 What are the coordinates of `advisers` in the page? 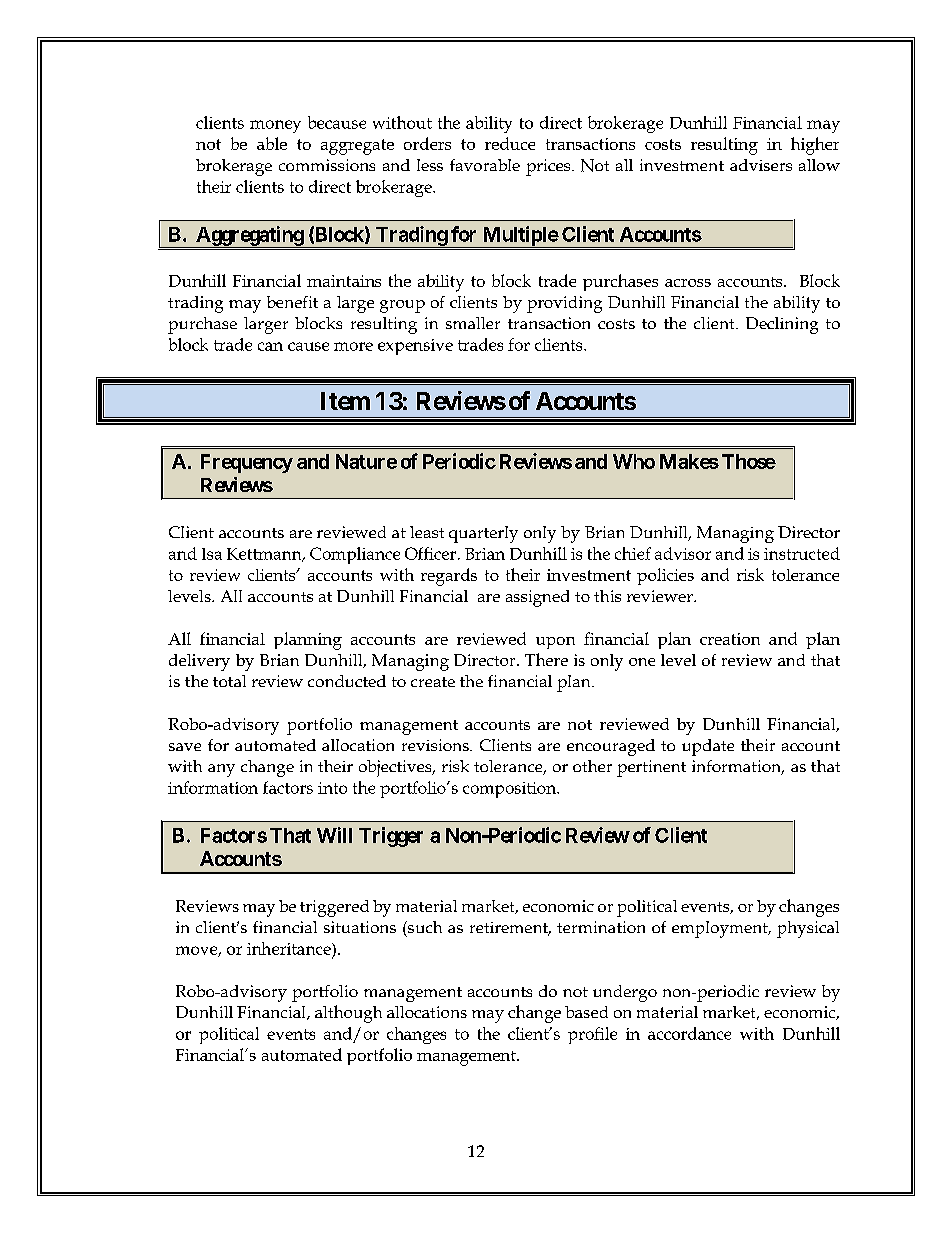 It's located at (761, 165).
